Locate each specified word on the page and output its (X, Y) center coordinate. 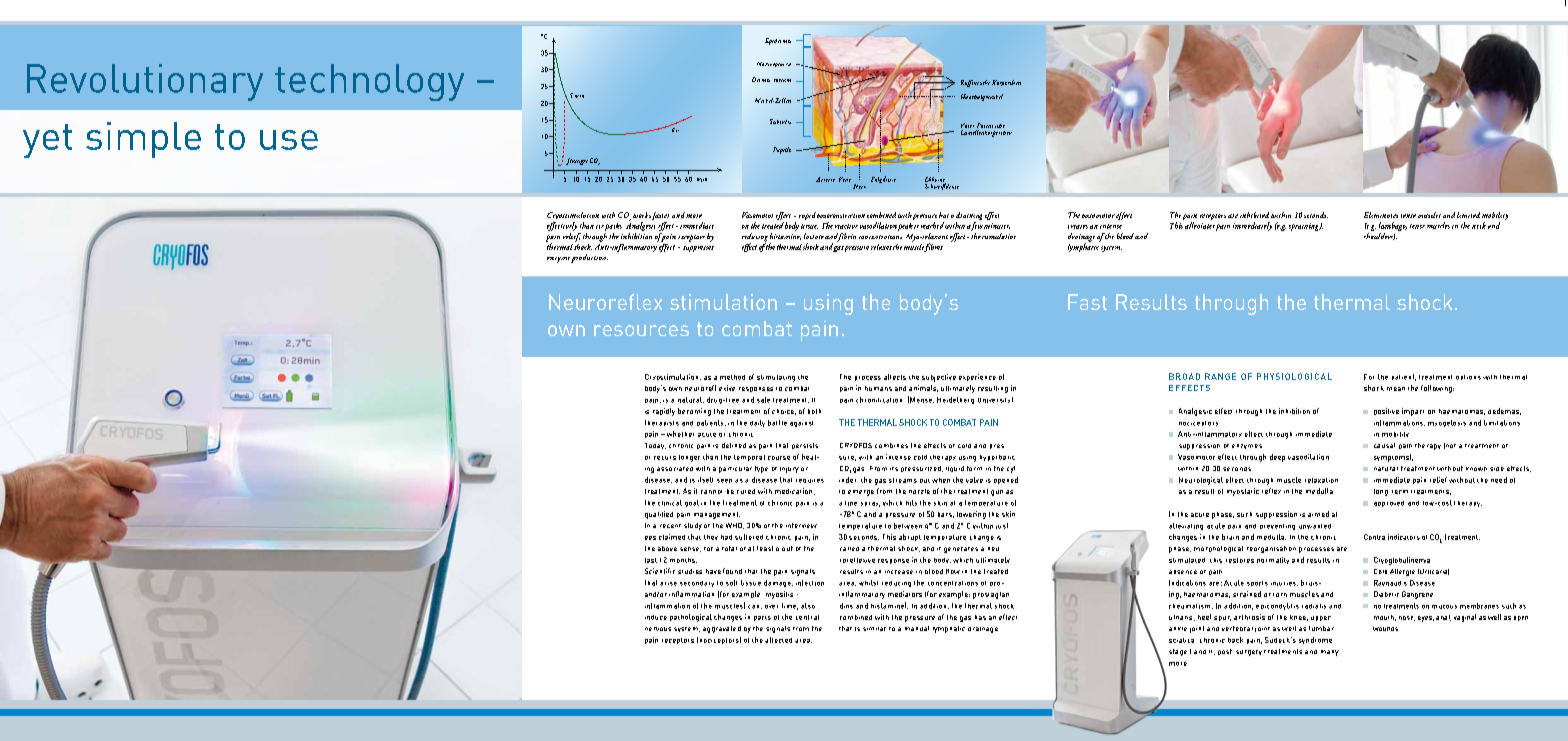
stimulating (776, 378)
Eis (674, 128)
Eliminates (1381, 215)
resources (641, 330)
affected (778, 640)
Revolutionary (145, 82)
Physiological (1294, 376)
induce (656, 617)
